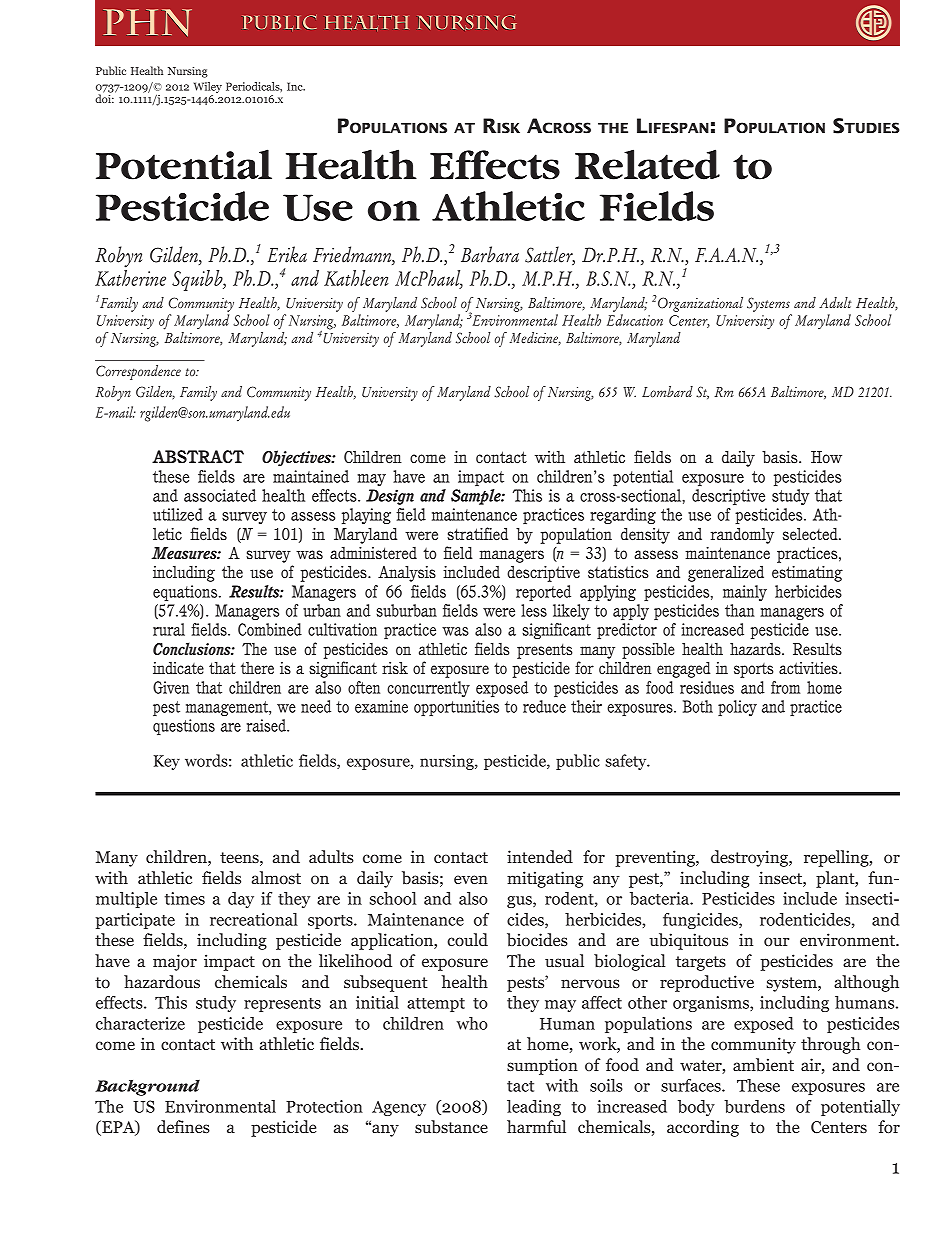 The width and height of the screenshot is (952, 1256). Describe the element at coordinates (647, 164) in the screenshot. I see `Related` at that location.
